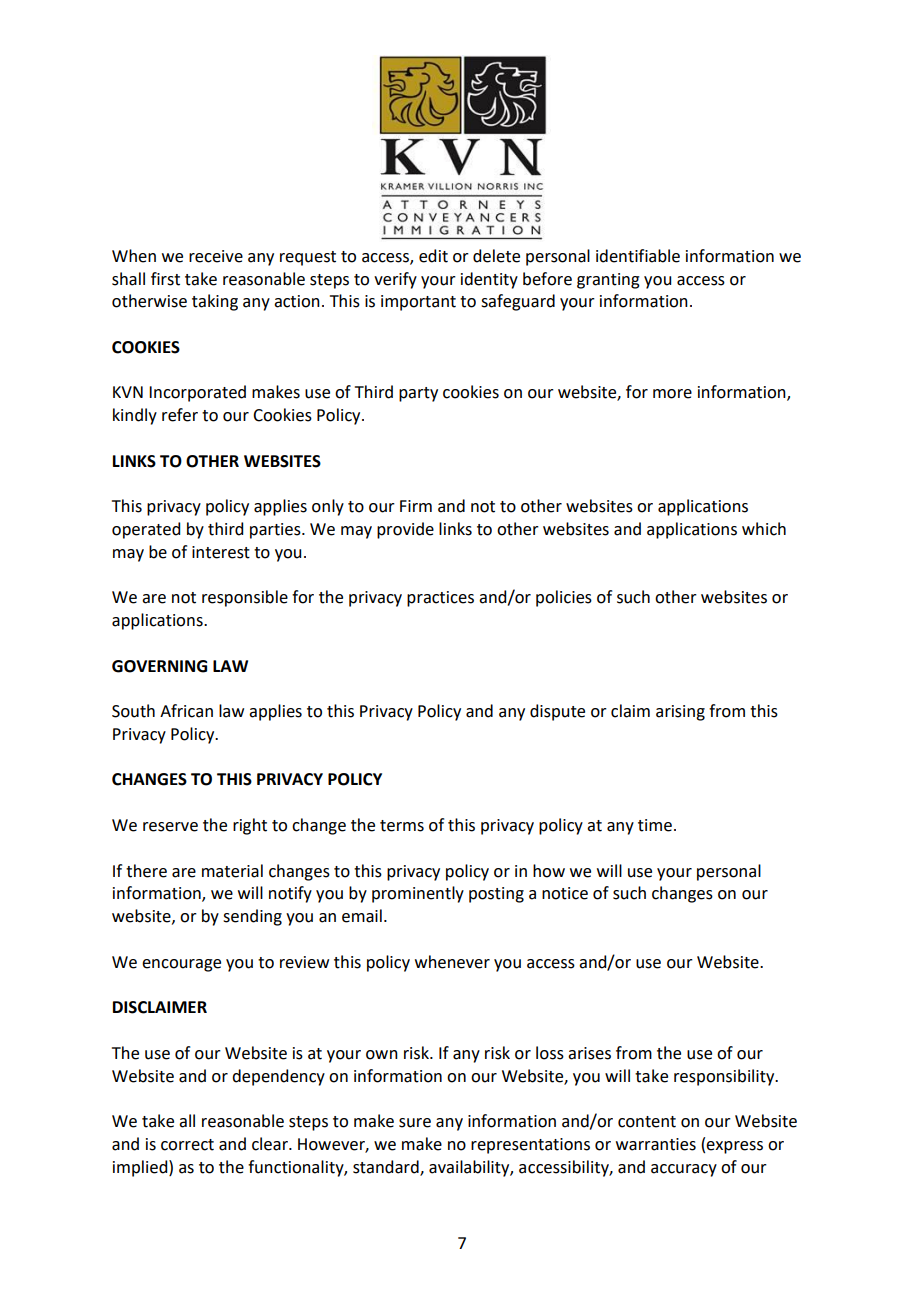 Image resolution: width=924 pixels, height=1309 pixels. What do you see at coordinates (221, 552) in the screenshot?
I see `interest` at bounding box center [221, 552].
